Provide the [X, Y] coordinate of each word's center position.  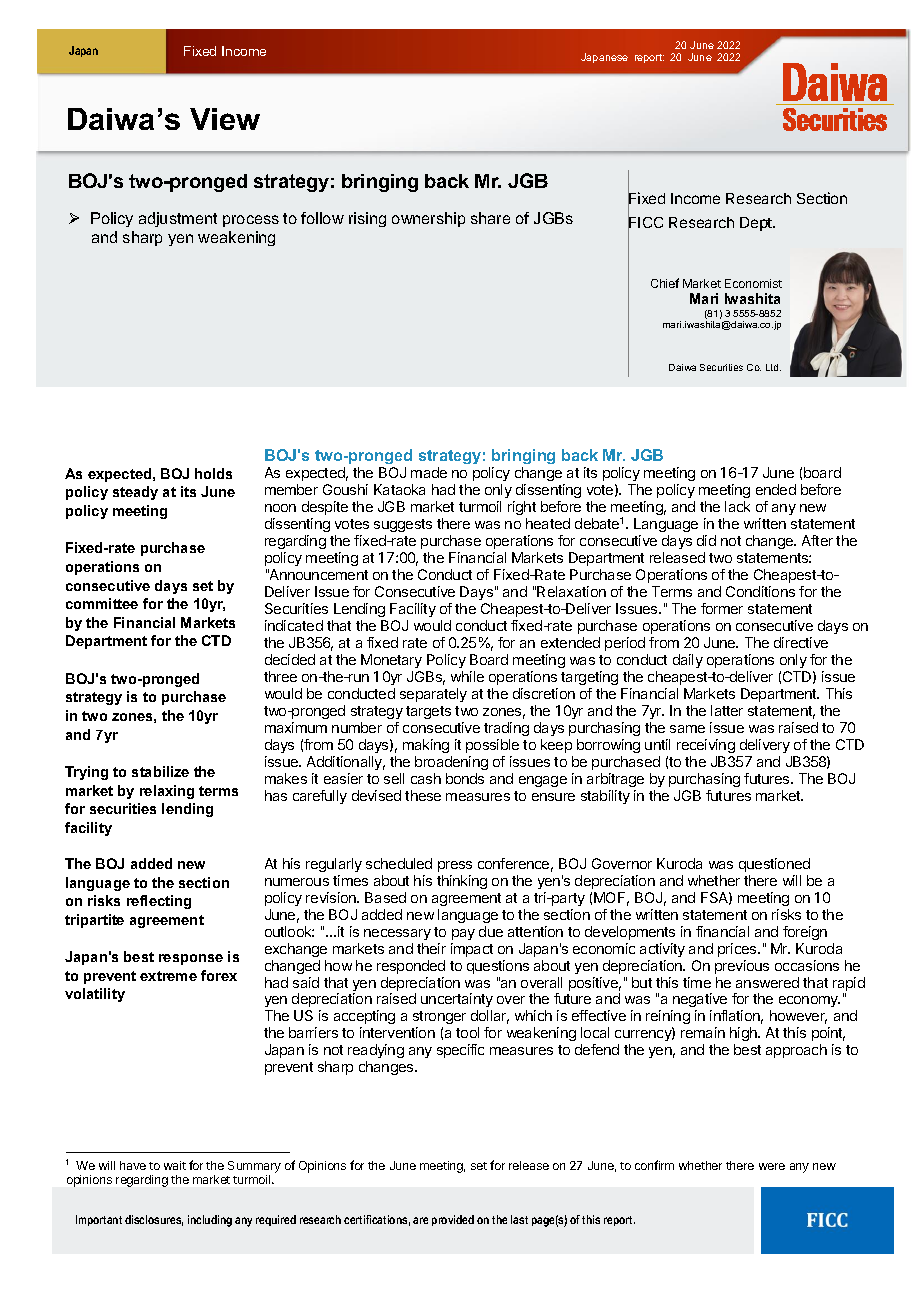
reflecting [159, 902]
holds [213, 473]
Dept [757, 224]
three [280, 676]
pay [463, 934]
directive [801, 642]
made [429, 472]
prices [738, 950]
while [467, 676]
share [490, 218]
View [225, 119]
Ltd [773, 367]
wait [175, 1165]
